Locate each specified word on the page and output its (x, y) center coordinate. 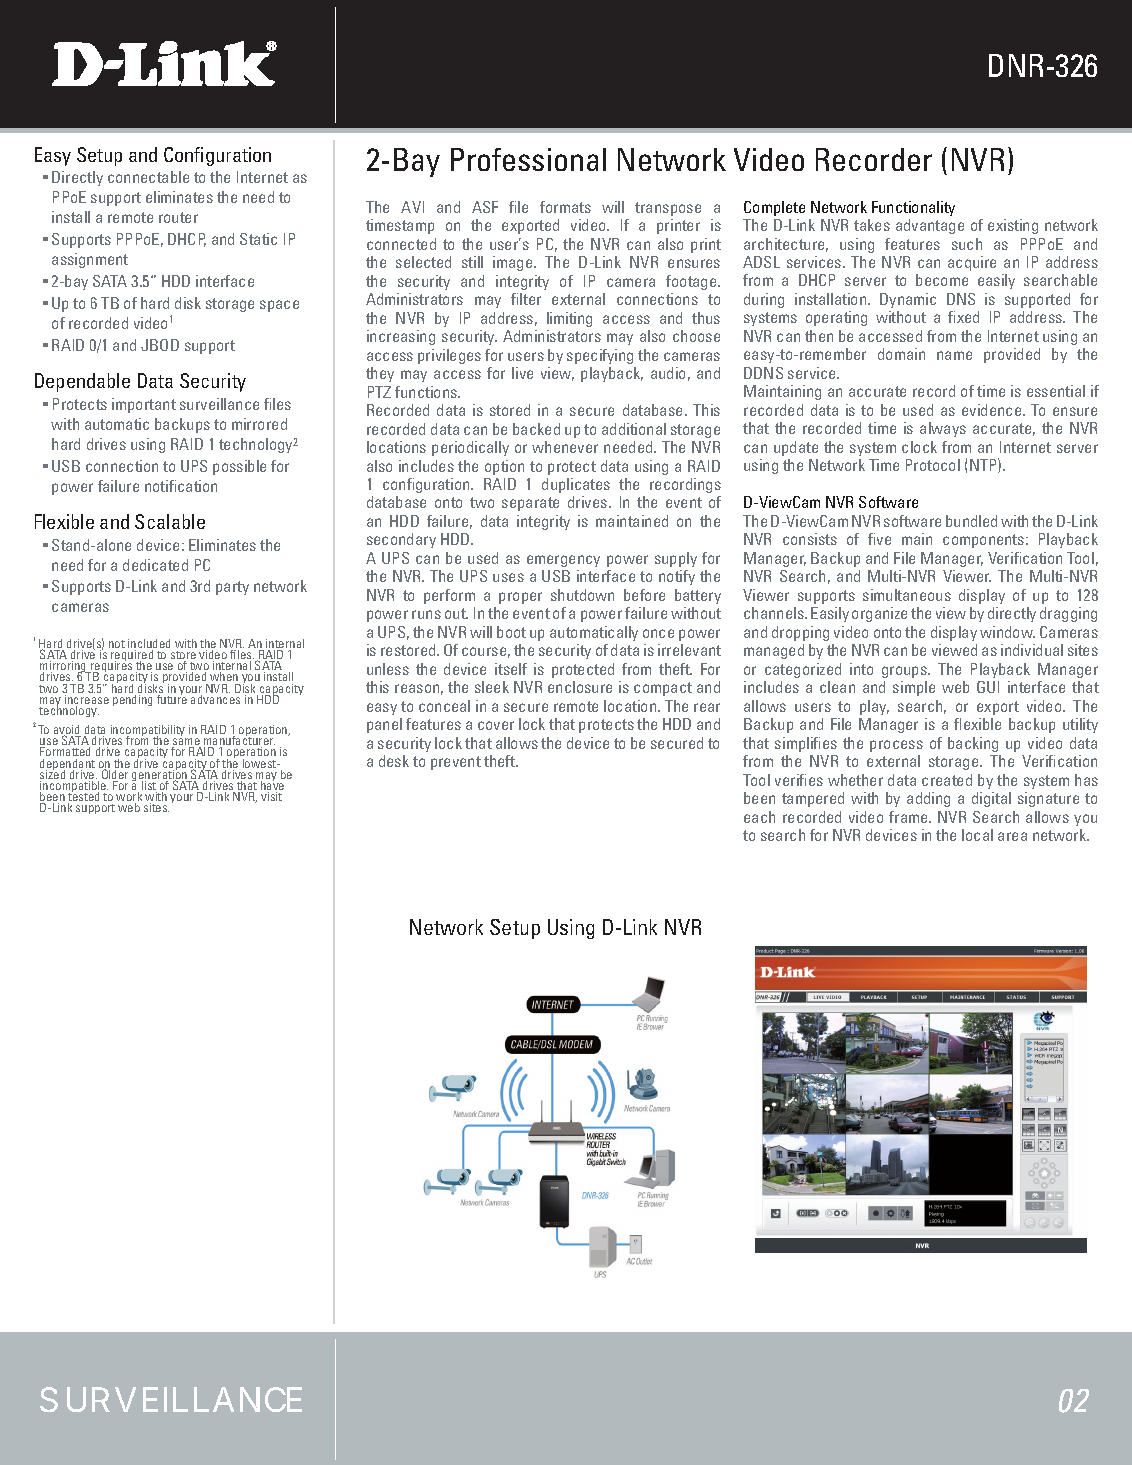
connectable (148, 177)
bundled (971, 521)
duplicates (576, 485)
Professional (528, 159)
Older (114, 774)
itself (511, 669)
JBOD (160, 345)
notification (181, 486)
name (954, 355)
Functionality (913, 208)
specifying (600, 356)
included (149, 645)
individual (1032, 650)
